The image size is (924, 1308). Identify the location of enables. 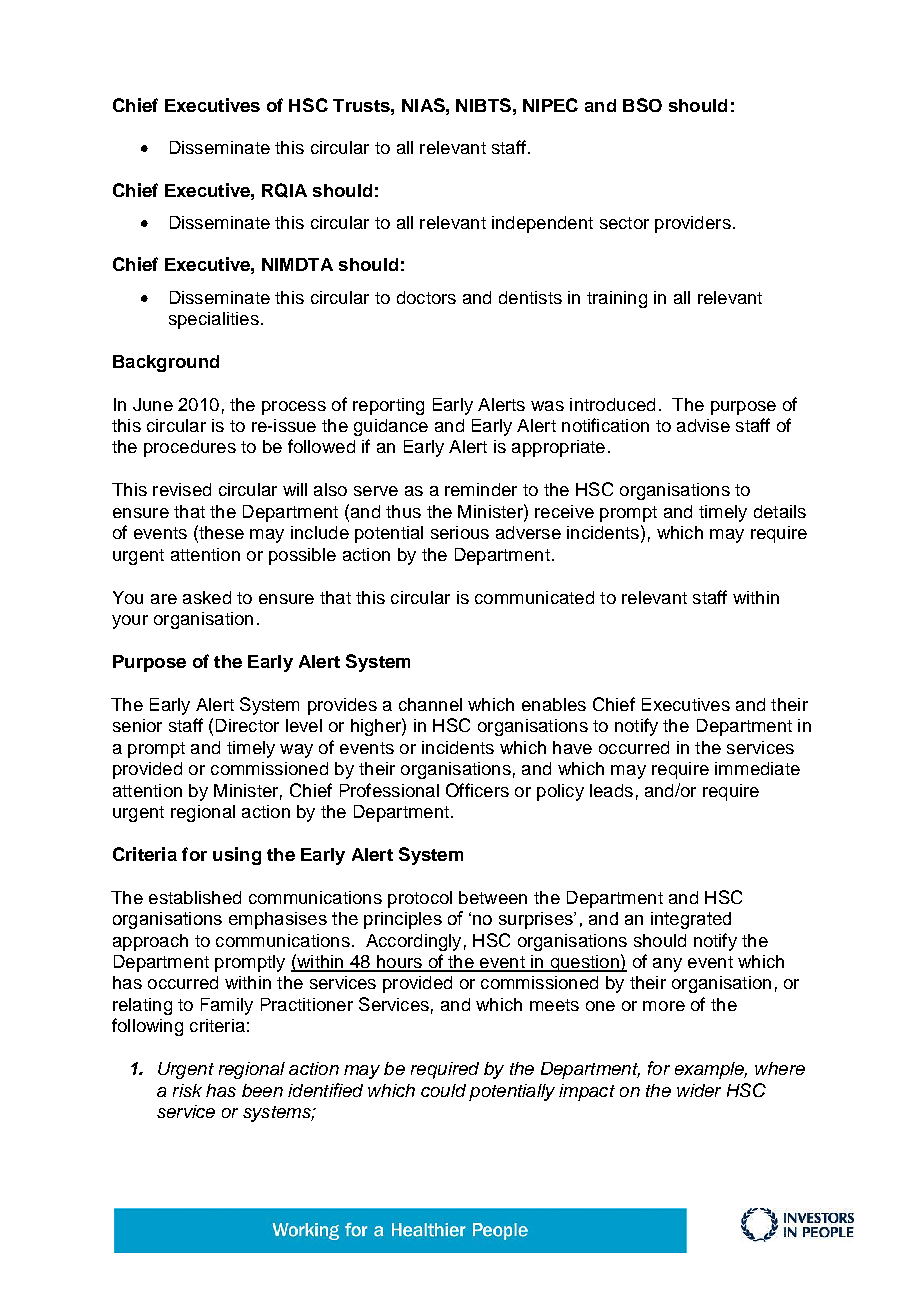
(554, 704).
